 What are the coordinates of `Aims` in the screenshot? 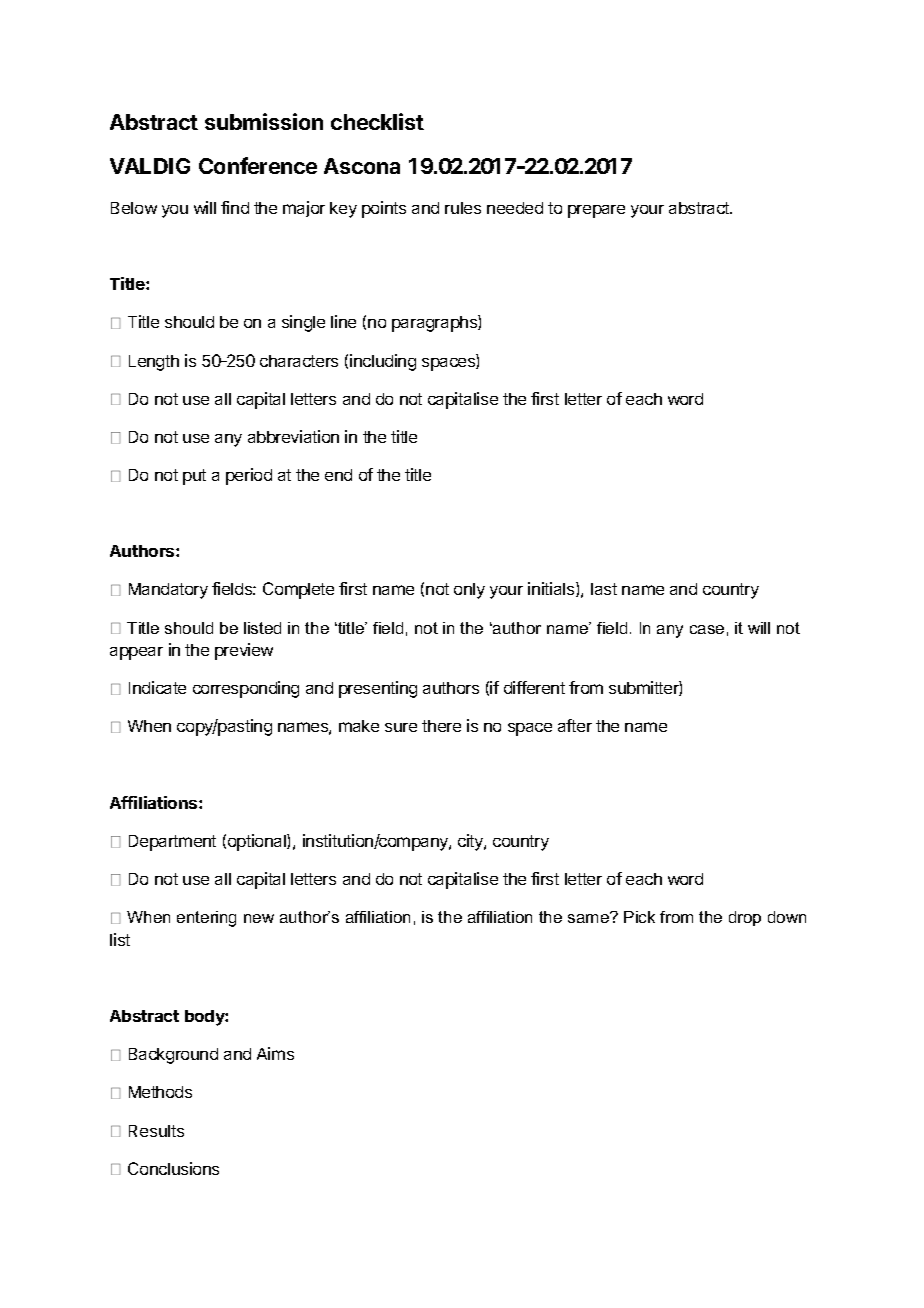 It's located at (275, 1053).
